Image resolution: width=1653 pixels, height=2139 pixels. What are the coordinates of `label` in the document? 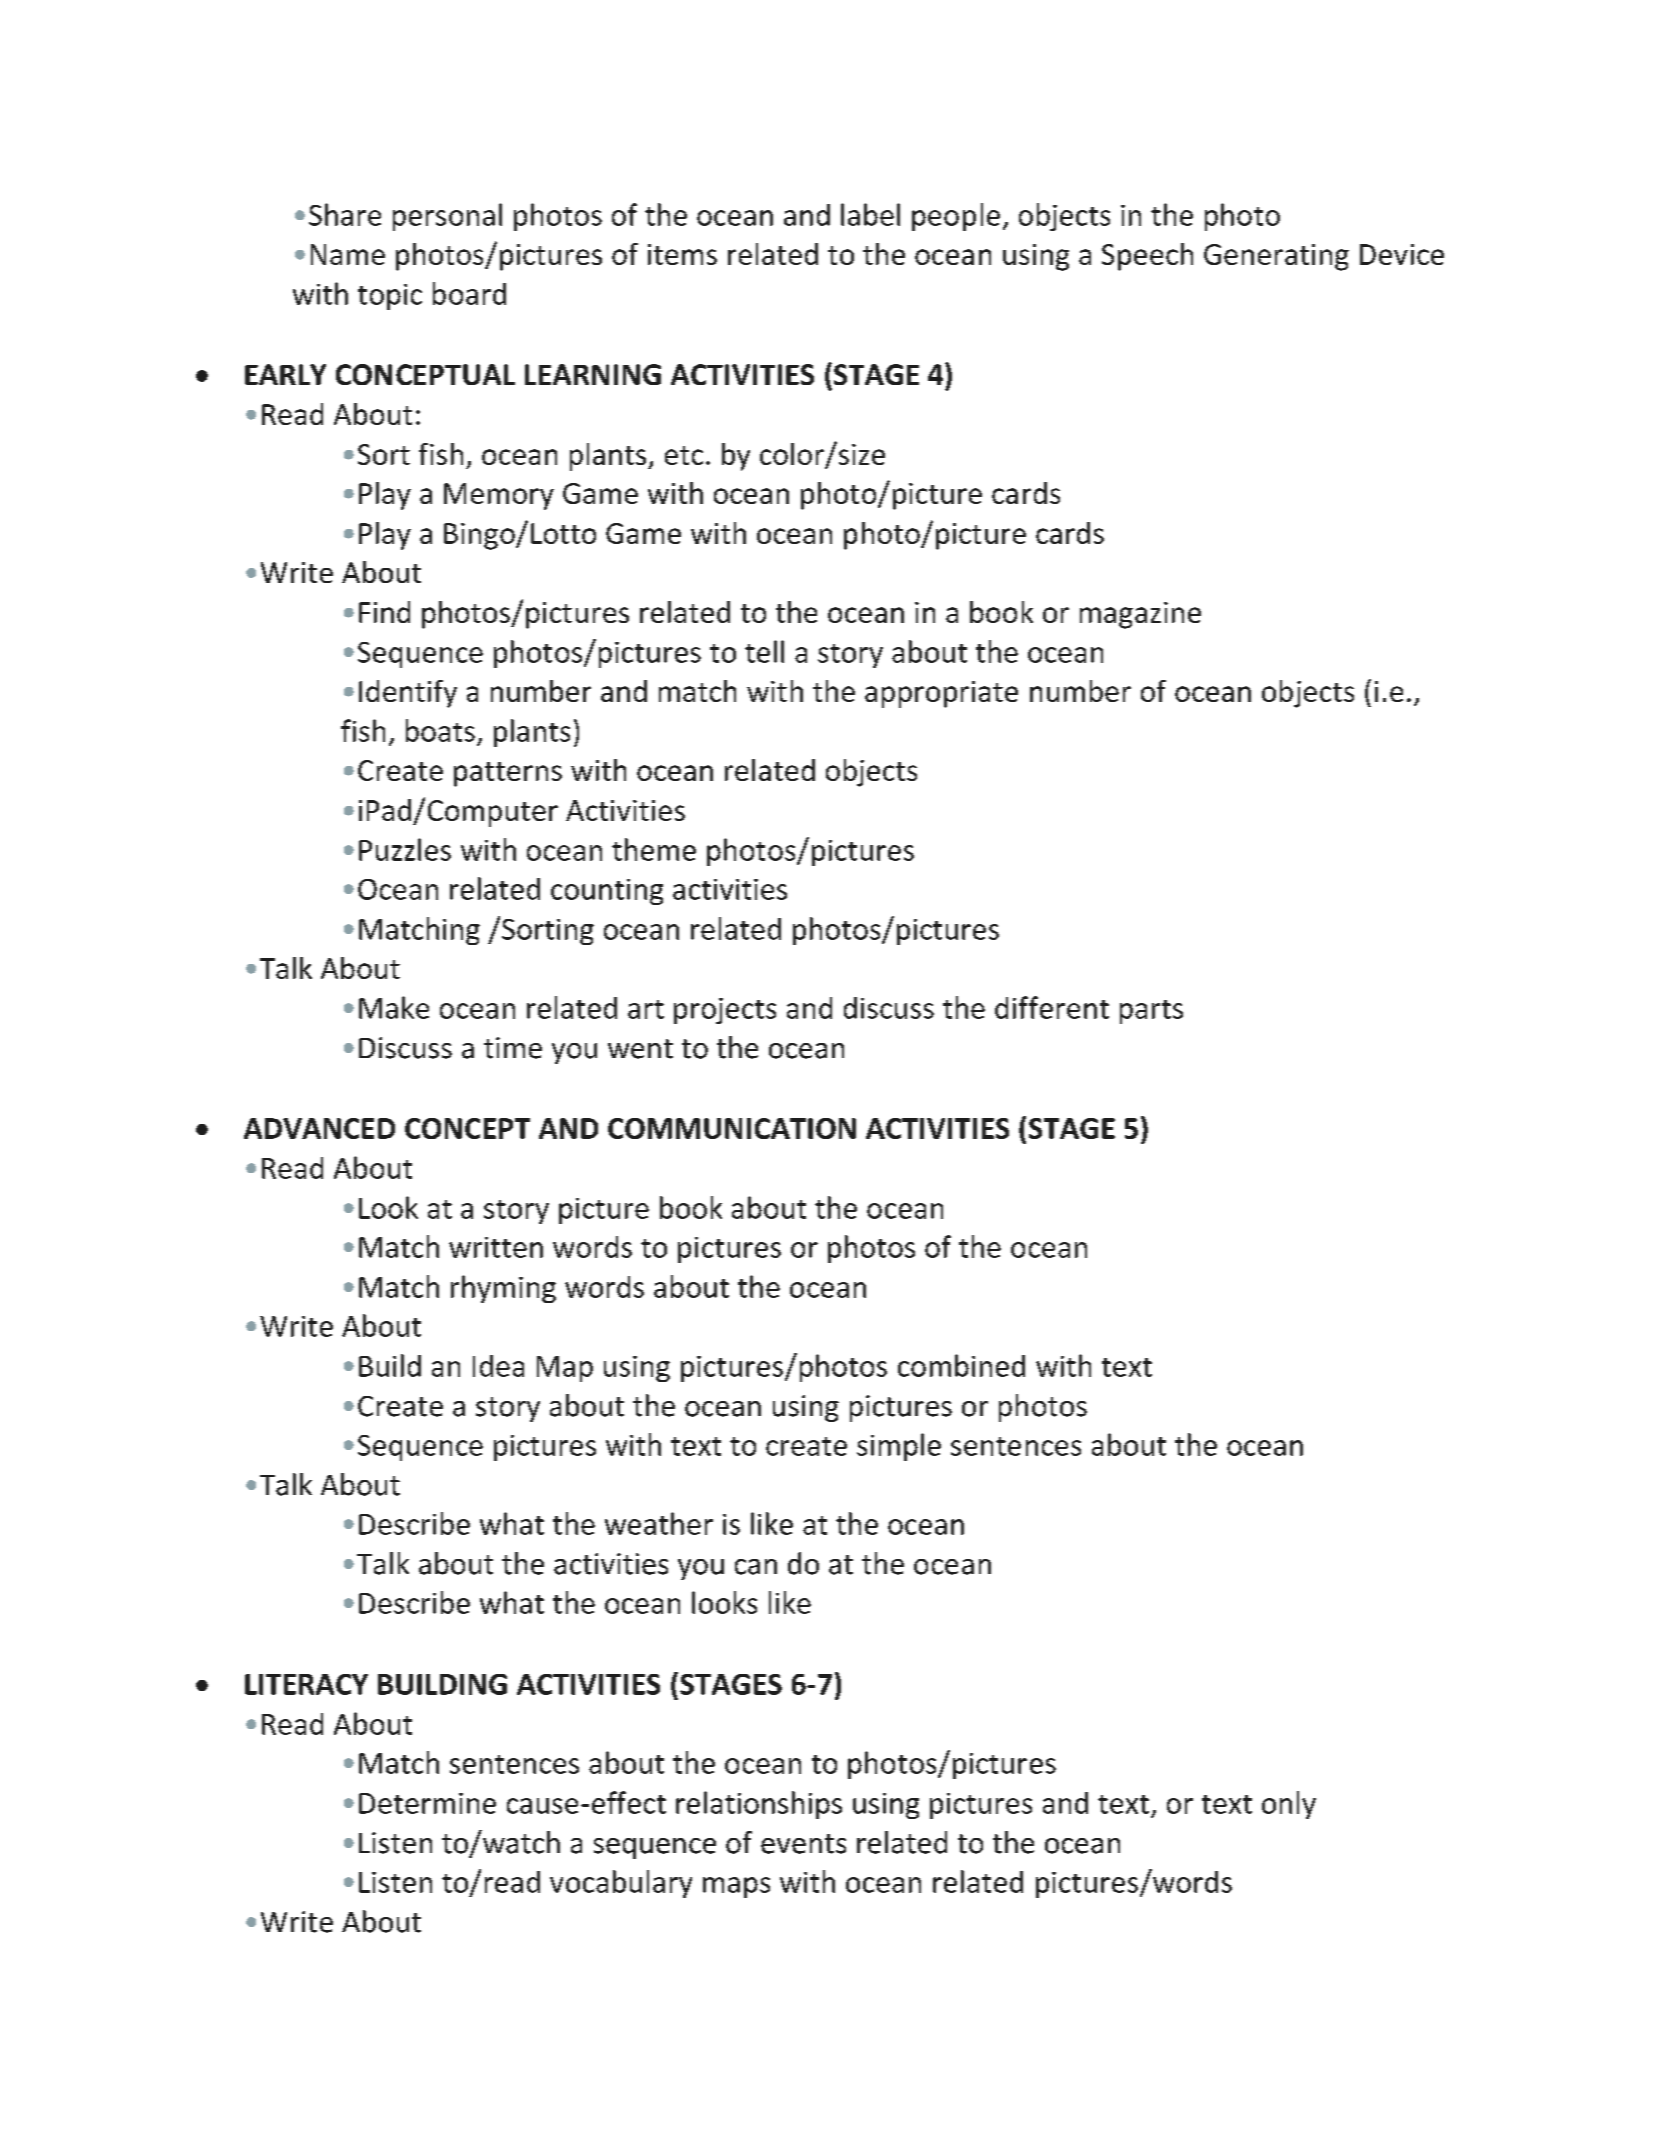 It's located at (870, 214).
